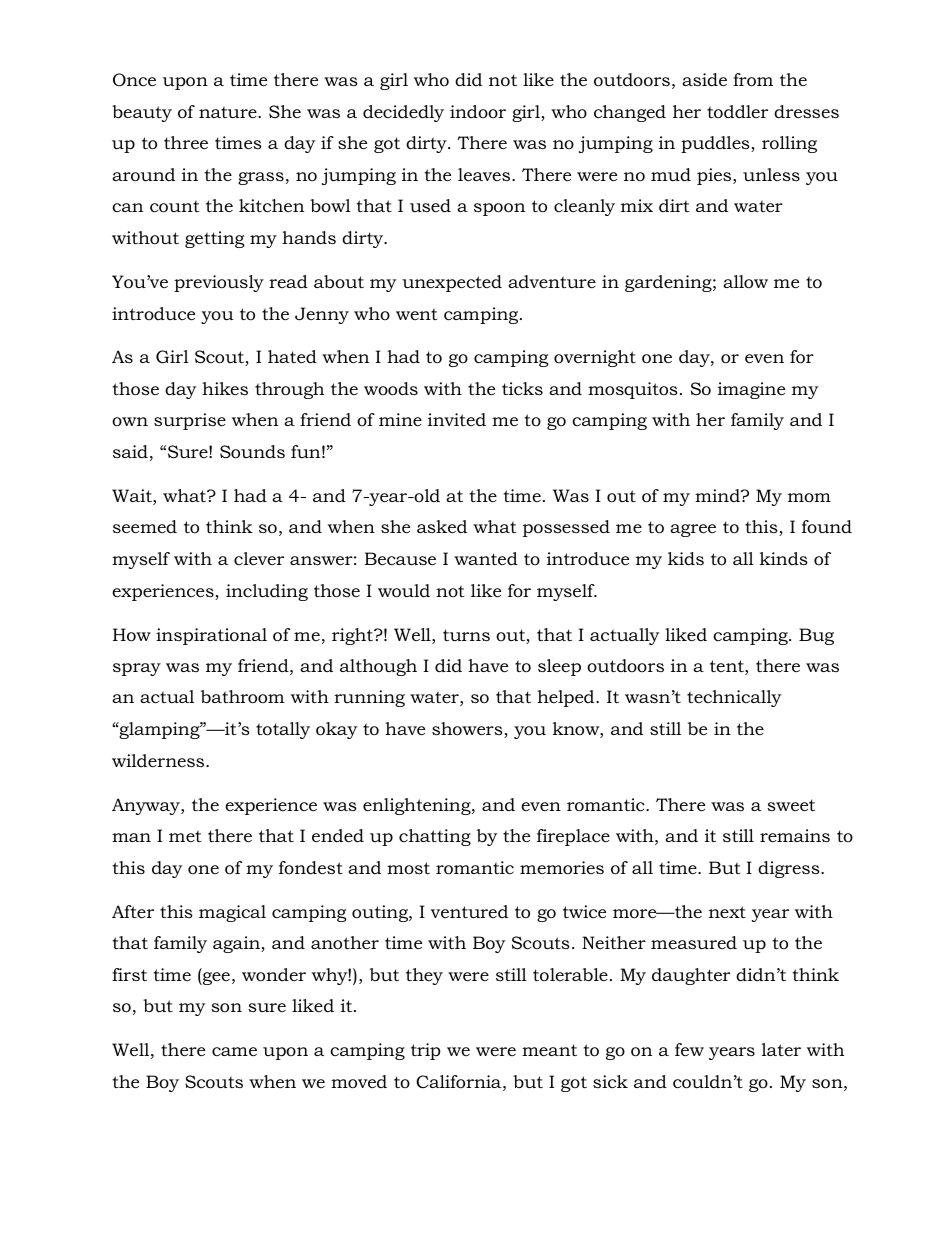 Image resolution: width=952 pixels, height=1233 pixels. Describe the element at coordinates (452, 283) in the screenshot. I see `unexpected` at that location.
